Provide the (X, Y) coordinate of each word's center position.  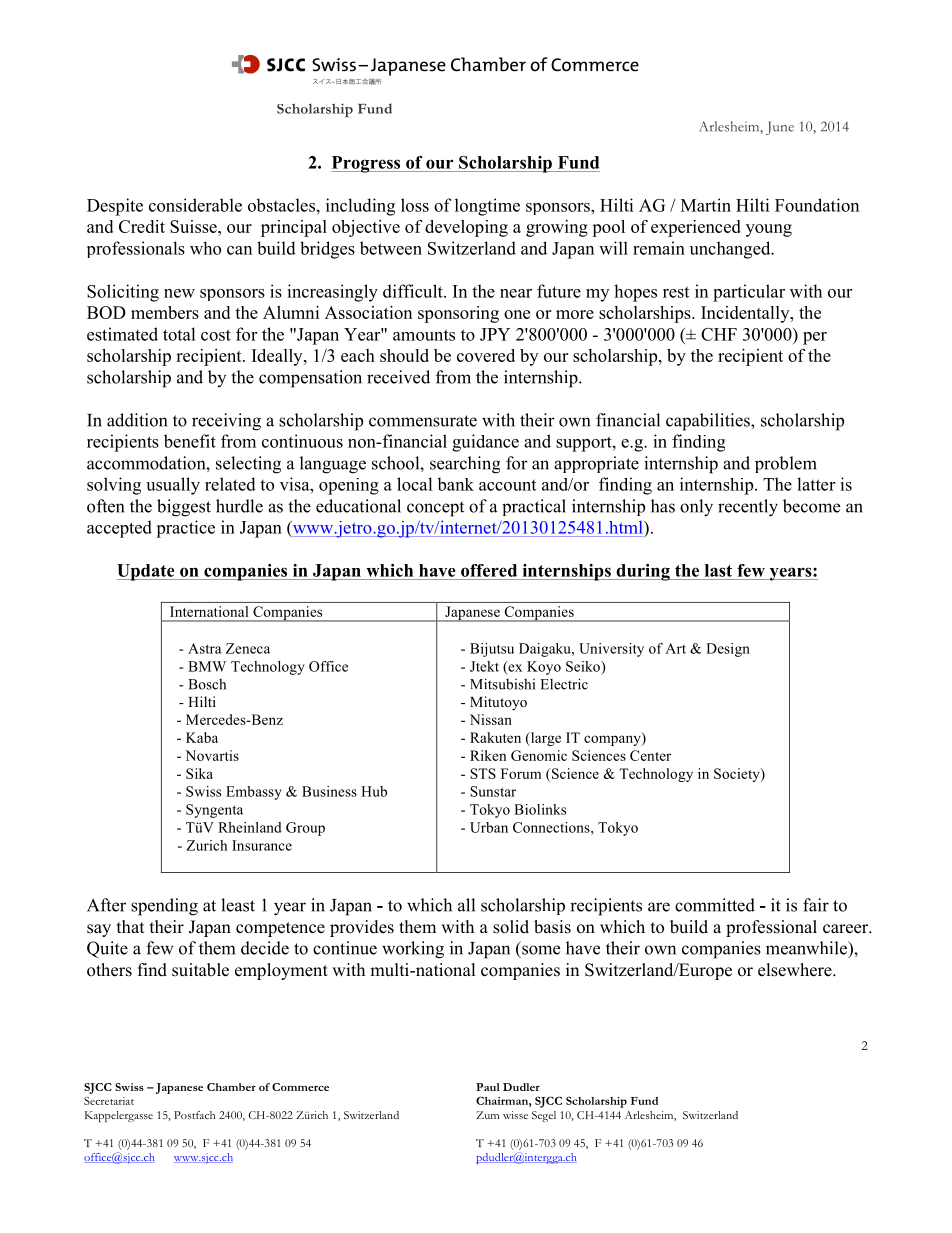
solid (511, 927)
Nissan (491, 719)
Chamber (231, 1087)
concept (435, 509)
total (179, 334)
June (780, 128)
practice (185, 529)
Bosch (207, 684)
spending (164, 907)
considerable (195, 205)
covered (486, 355)
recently (748, 508)
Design (728, 650)
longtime (487, 207)
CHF (719, 334)
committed (715, 905)
